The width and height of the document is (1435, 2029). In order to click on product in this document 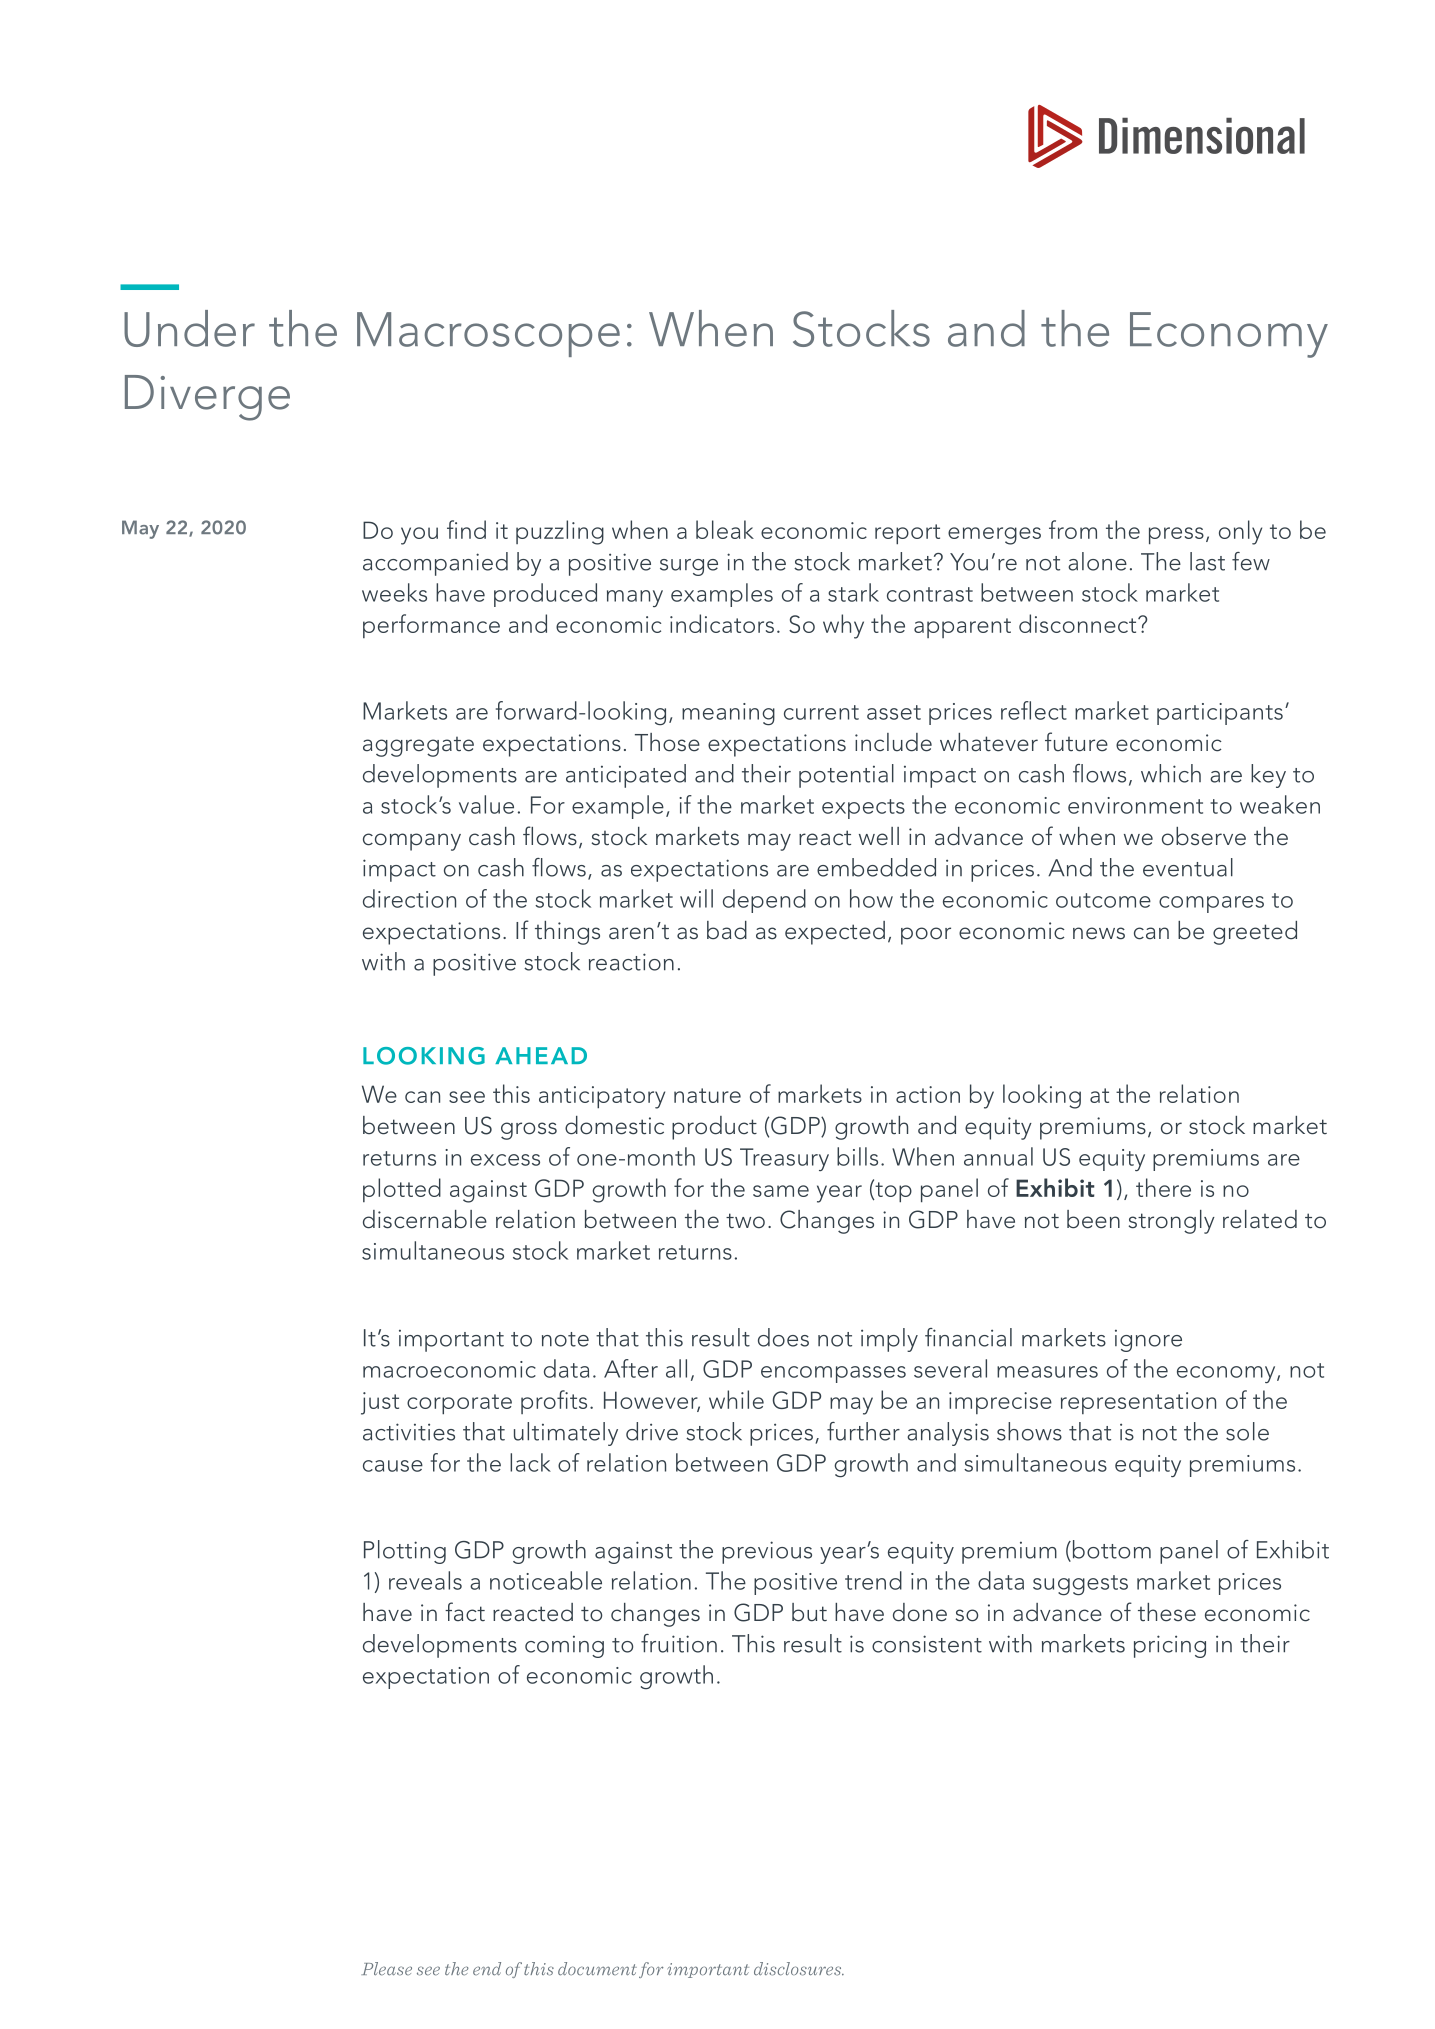, I will do `click(714, 1128)`.
